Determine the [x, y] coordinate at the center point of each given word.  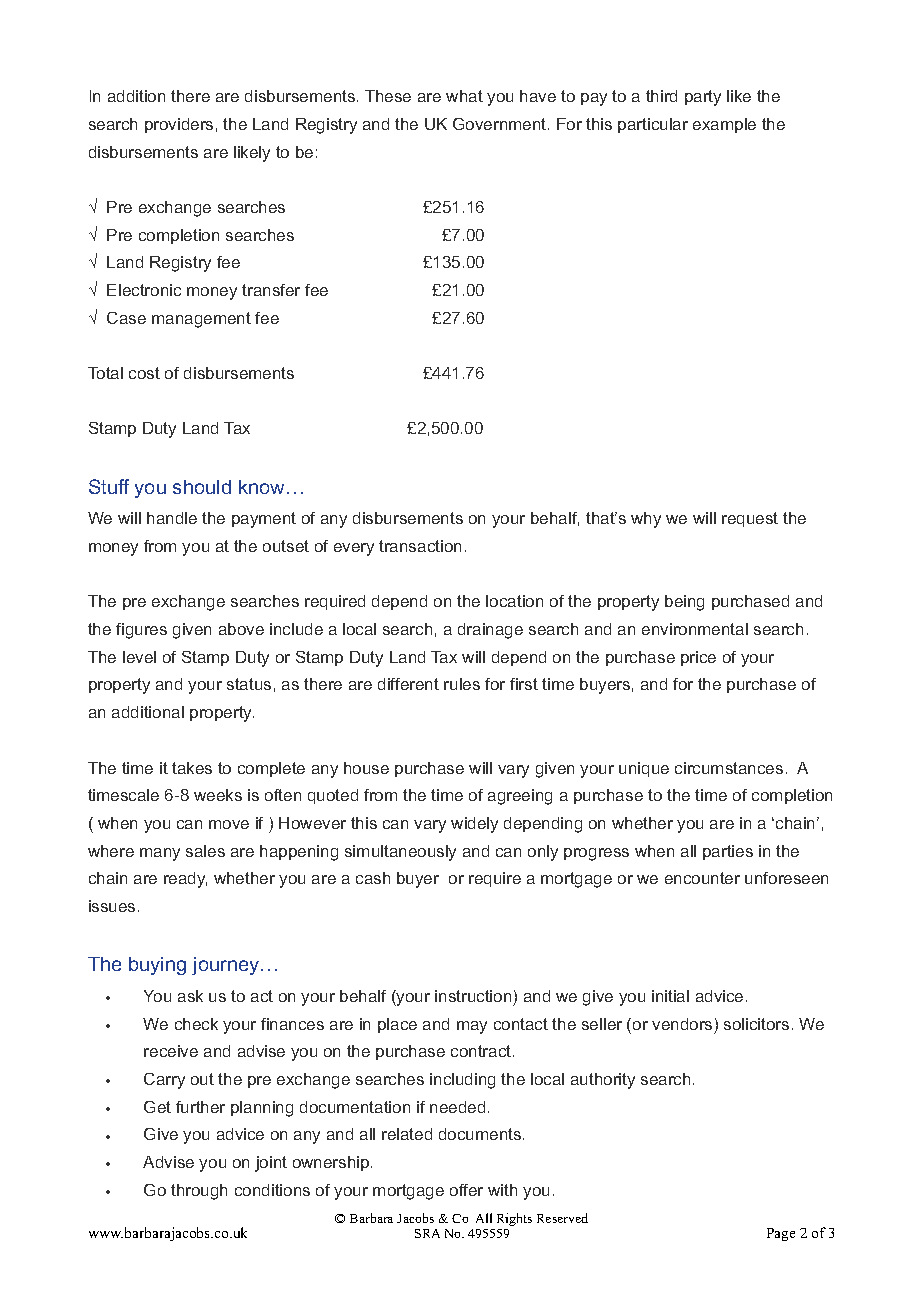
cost [144, 373]
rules [462, 684]
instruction [473, 996]
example [724, 125]
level [139, 657]
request [750, 519]
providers [179, 125]
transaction [420, 546]
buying [157, 966]
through [199, 1192]
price [698, 658]
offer [466, 1190]
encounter [702, 878]
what [464, 96]
